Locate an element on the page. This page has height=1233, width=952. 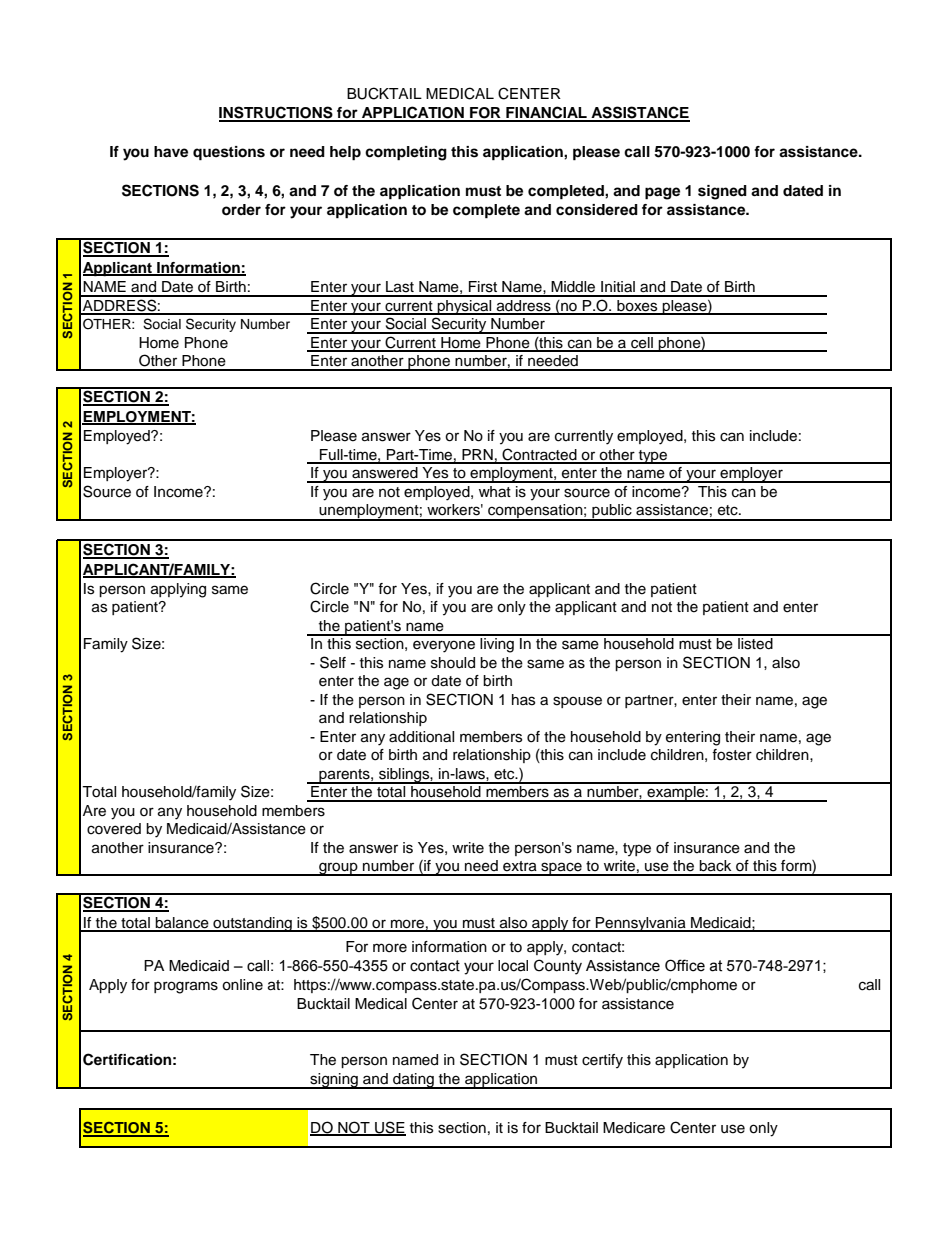
page is located at coordinates (662, 193).
